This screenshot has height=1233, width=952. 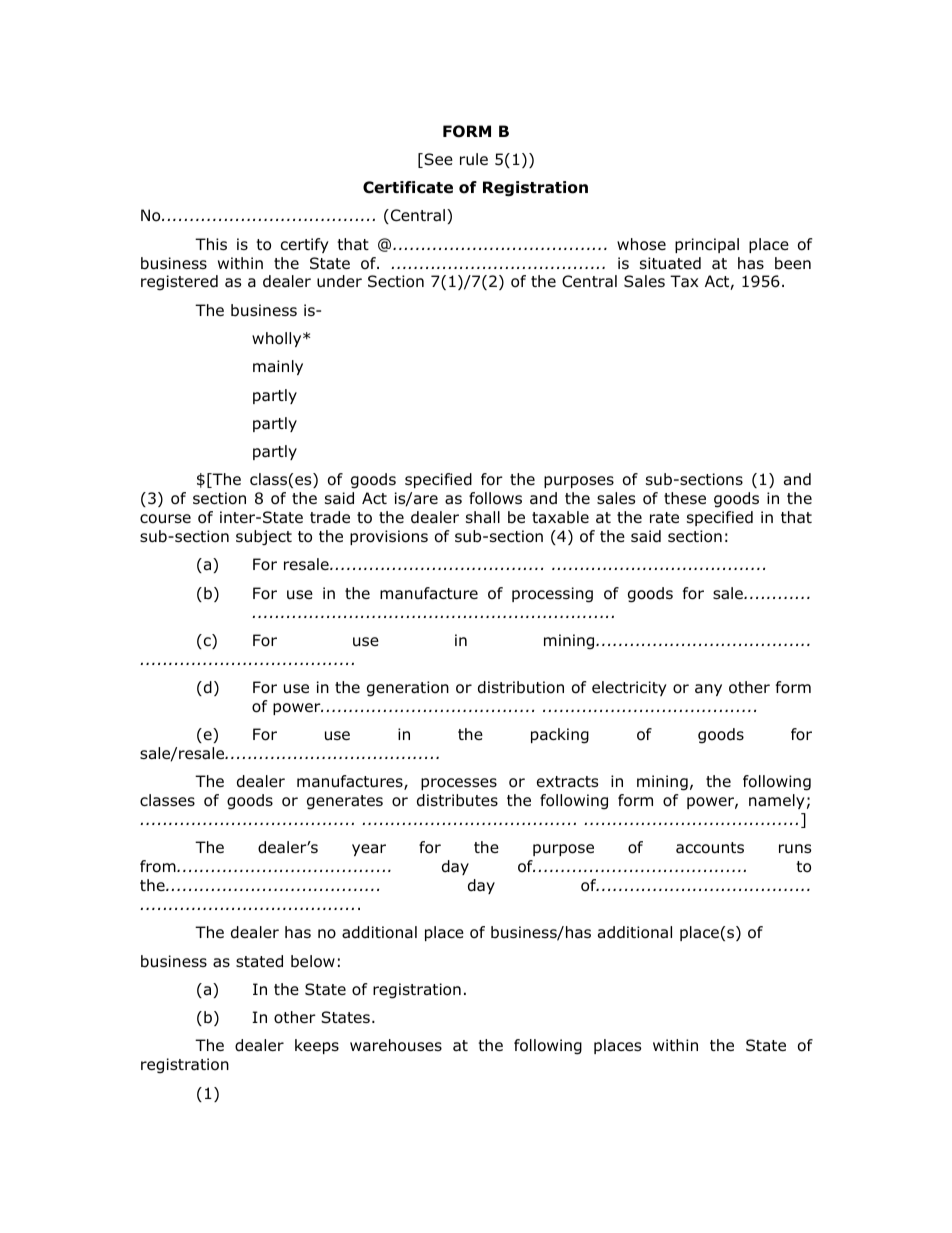 What do you see at coordinates (685, 498) in the screenshot?
I see `these` at bounding box center [685, 498].
